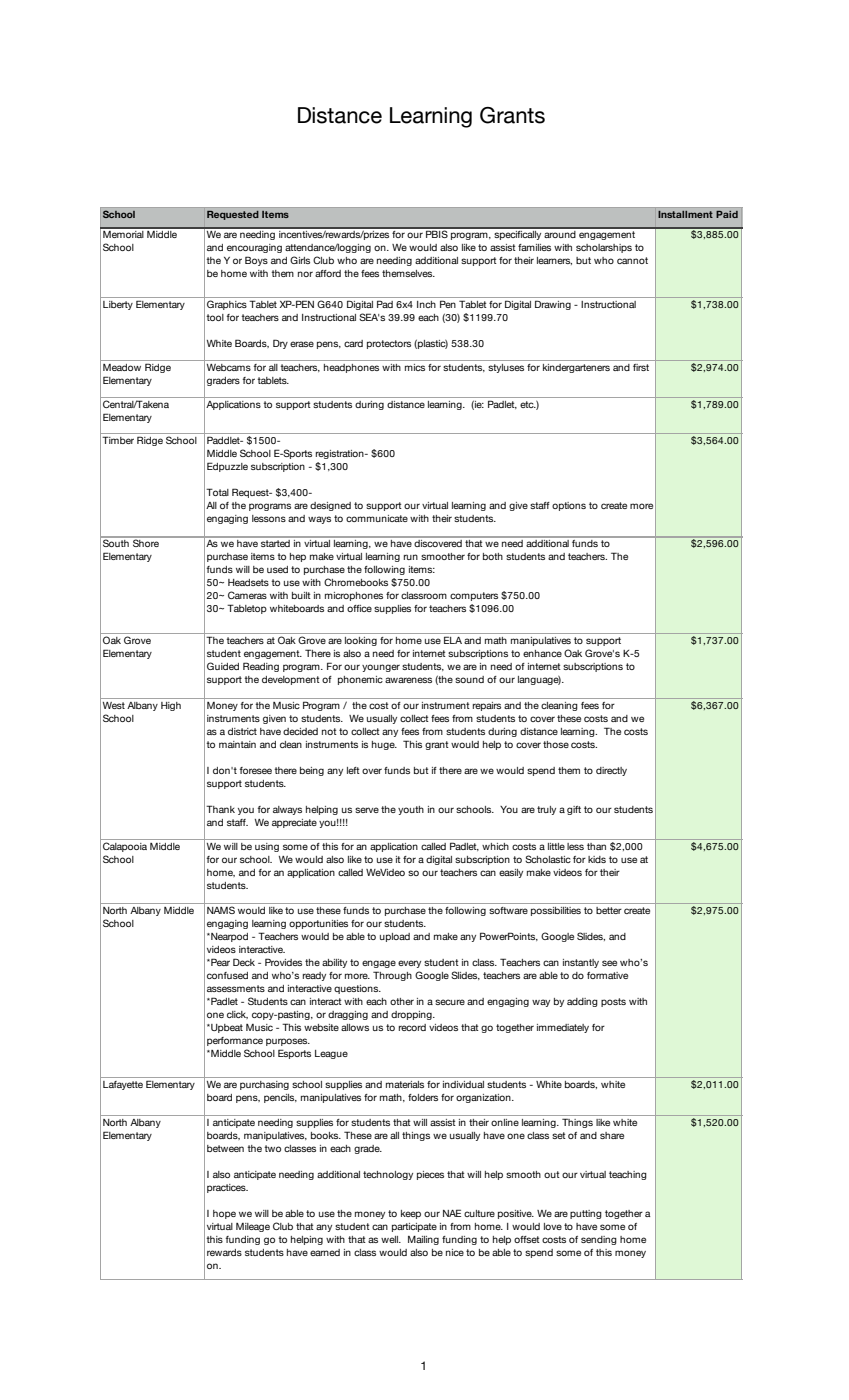 The height and width of the screenshot is (1400, 849). I want to click on participate, so click(414, 1227).
